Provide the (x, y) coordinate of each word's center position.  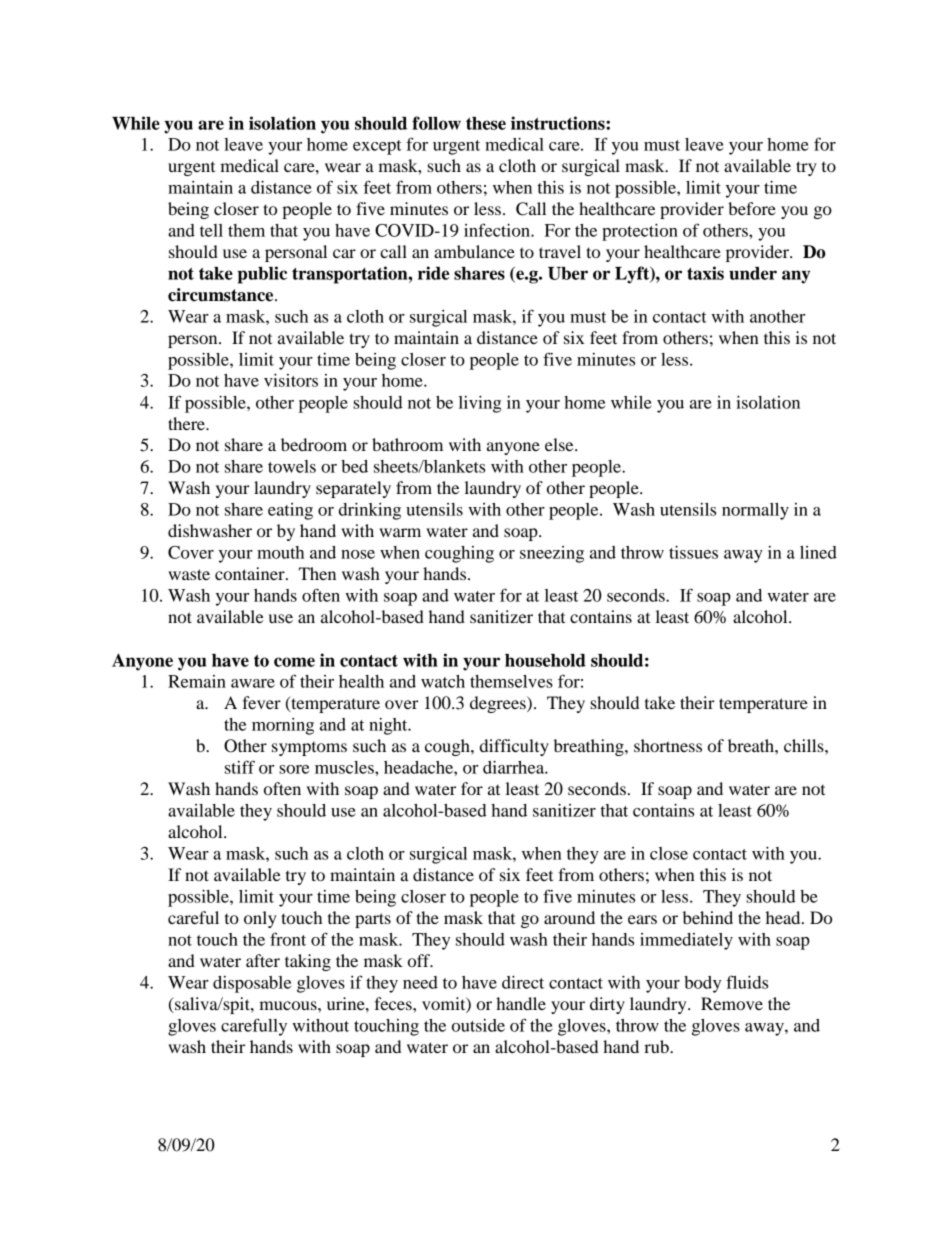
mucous (289, 1005)
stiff (240, 767)
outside (478, 1025)
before (752, 208)
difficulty (514, 747)
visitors (291, 380)
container (251, 573)
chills (805, 745)
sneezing (552, 554)
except (377, 147)
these (486, 123)
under (753, 273)
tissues (693, 552)
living (480, 404)
